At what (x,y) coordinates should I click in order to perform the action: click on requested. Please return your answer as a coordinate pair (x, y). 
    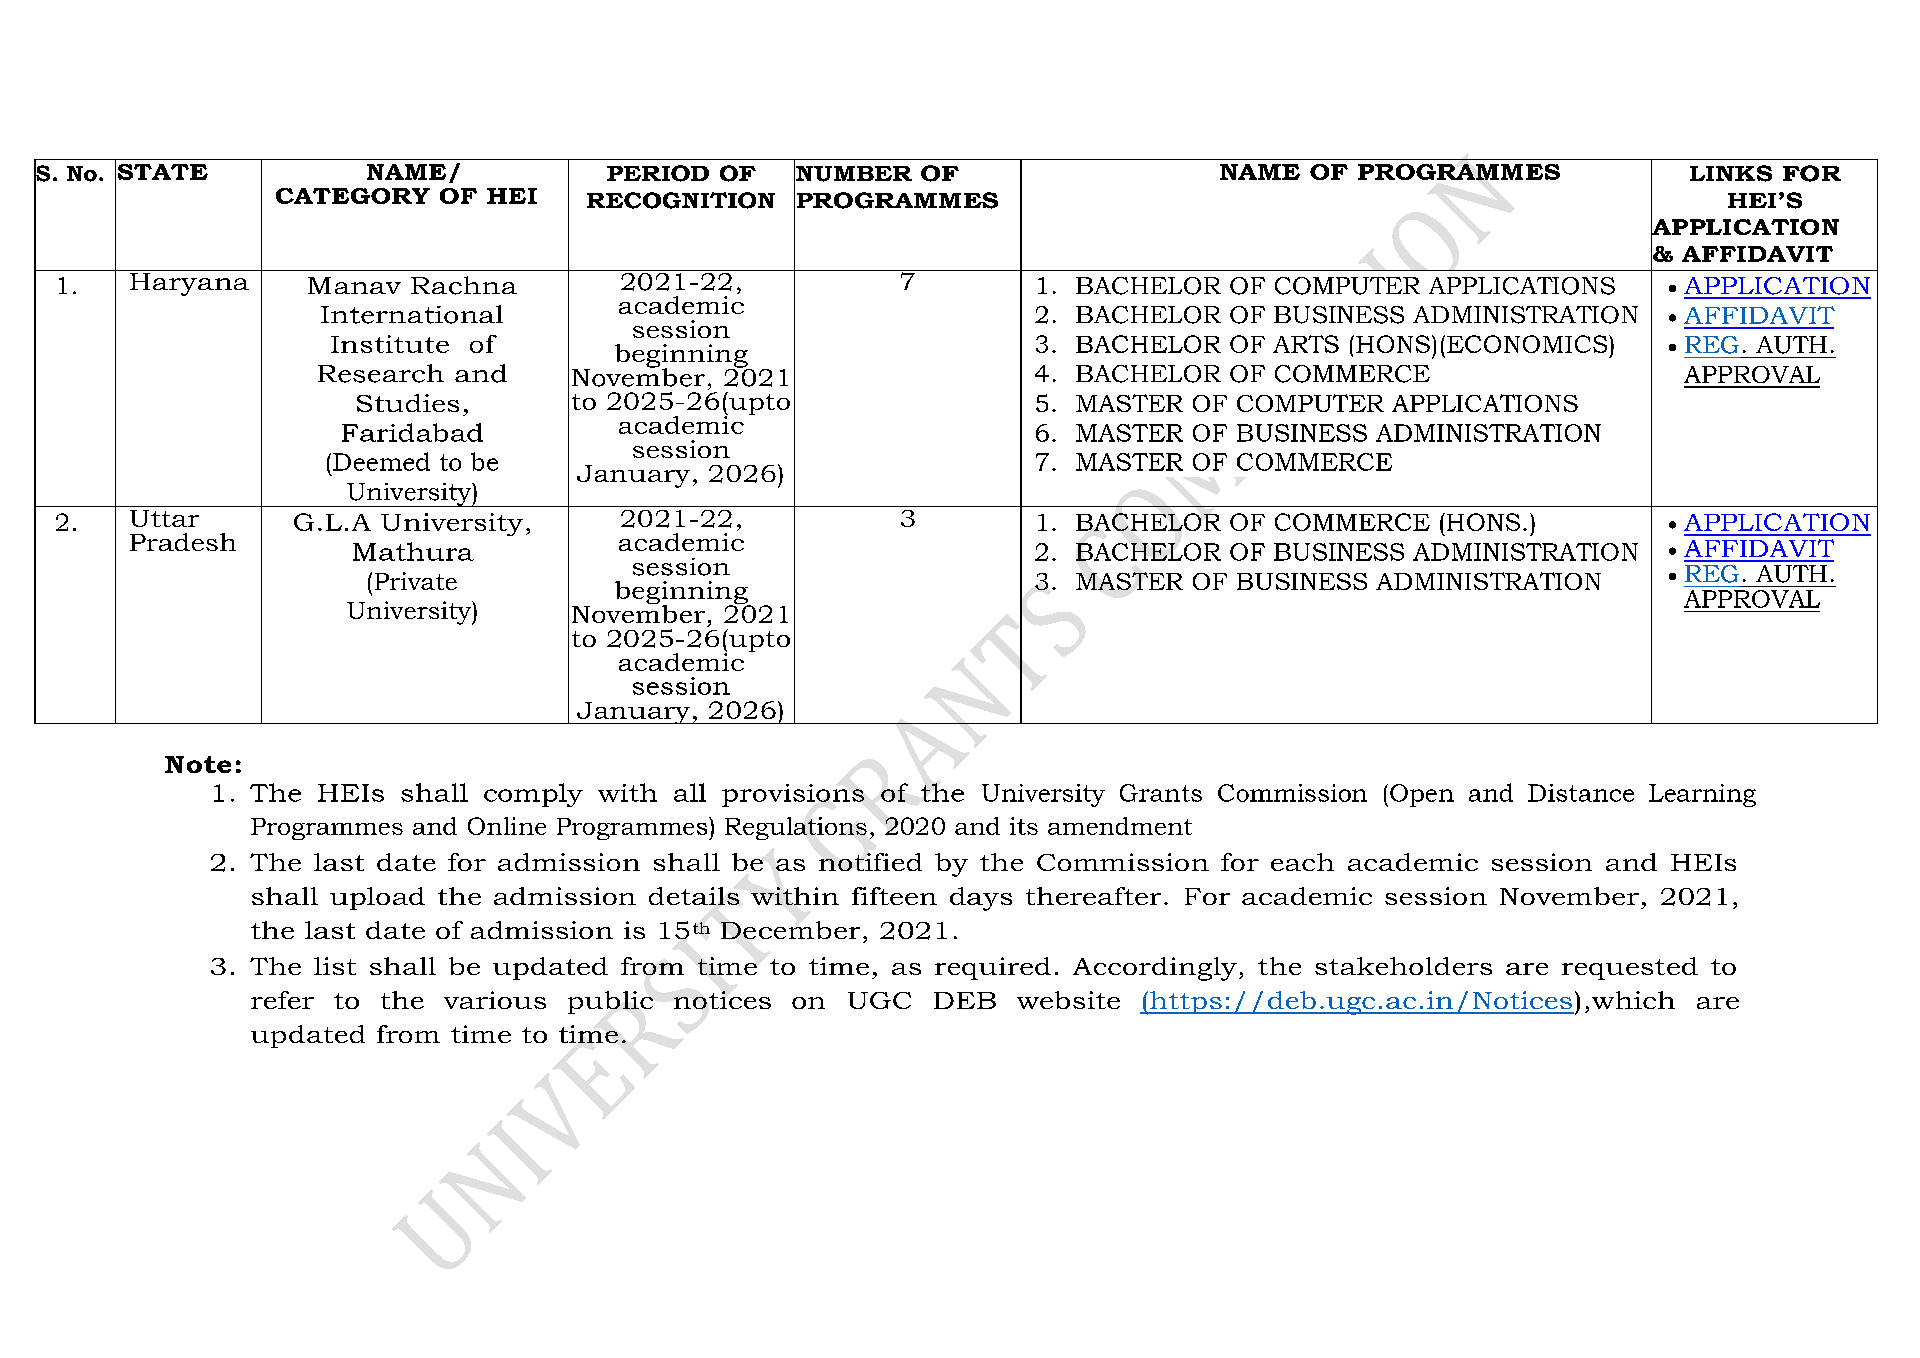
    Looking at the image, I should click on (1630, 968).
